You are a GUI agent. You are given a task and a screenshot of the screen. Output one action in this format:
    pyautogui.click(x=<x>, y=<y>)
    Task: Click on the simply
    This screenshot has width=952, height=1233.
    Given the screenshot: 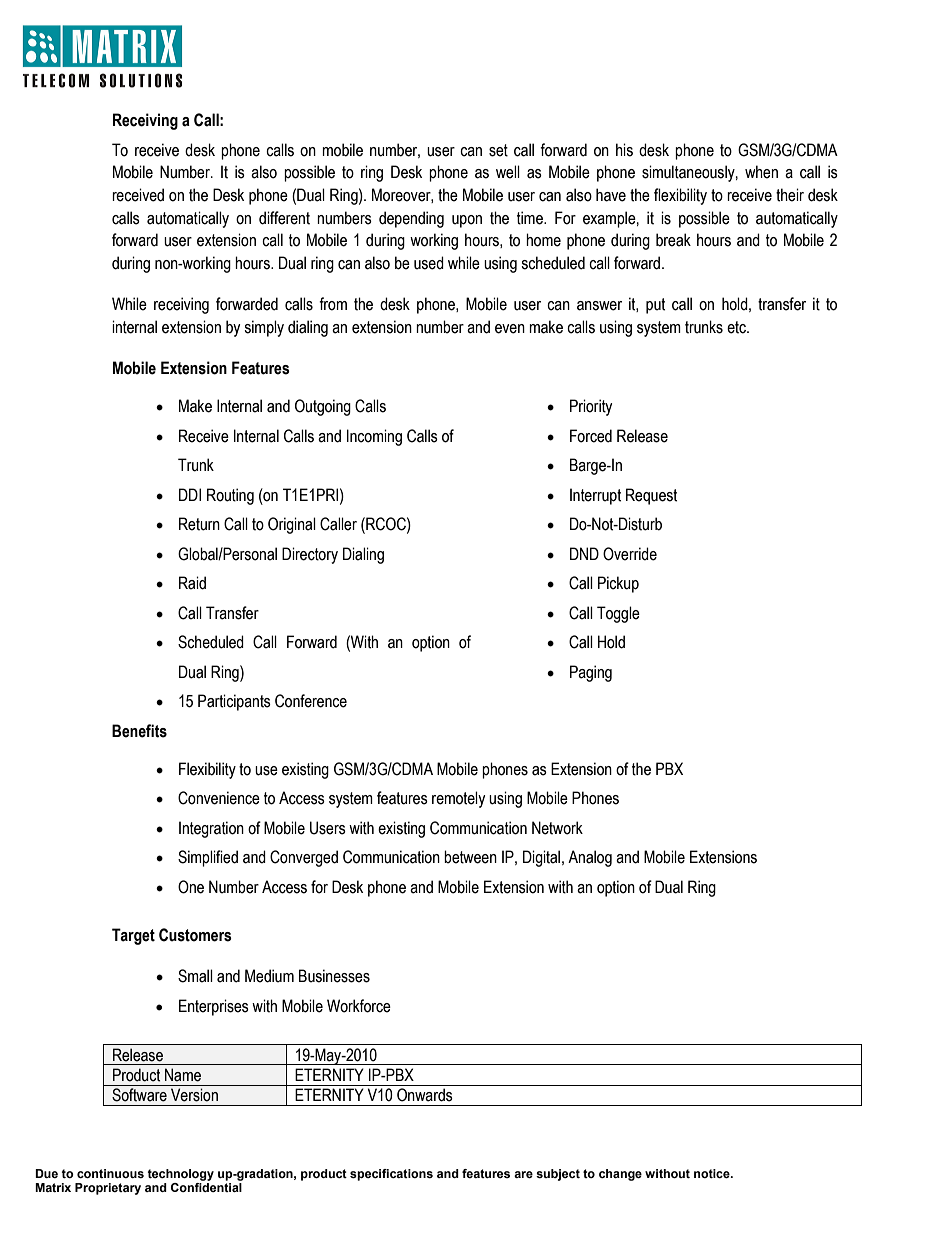 What is the action you would take?
    pyautogui.click(x=264, y=328)
